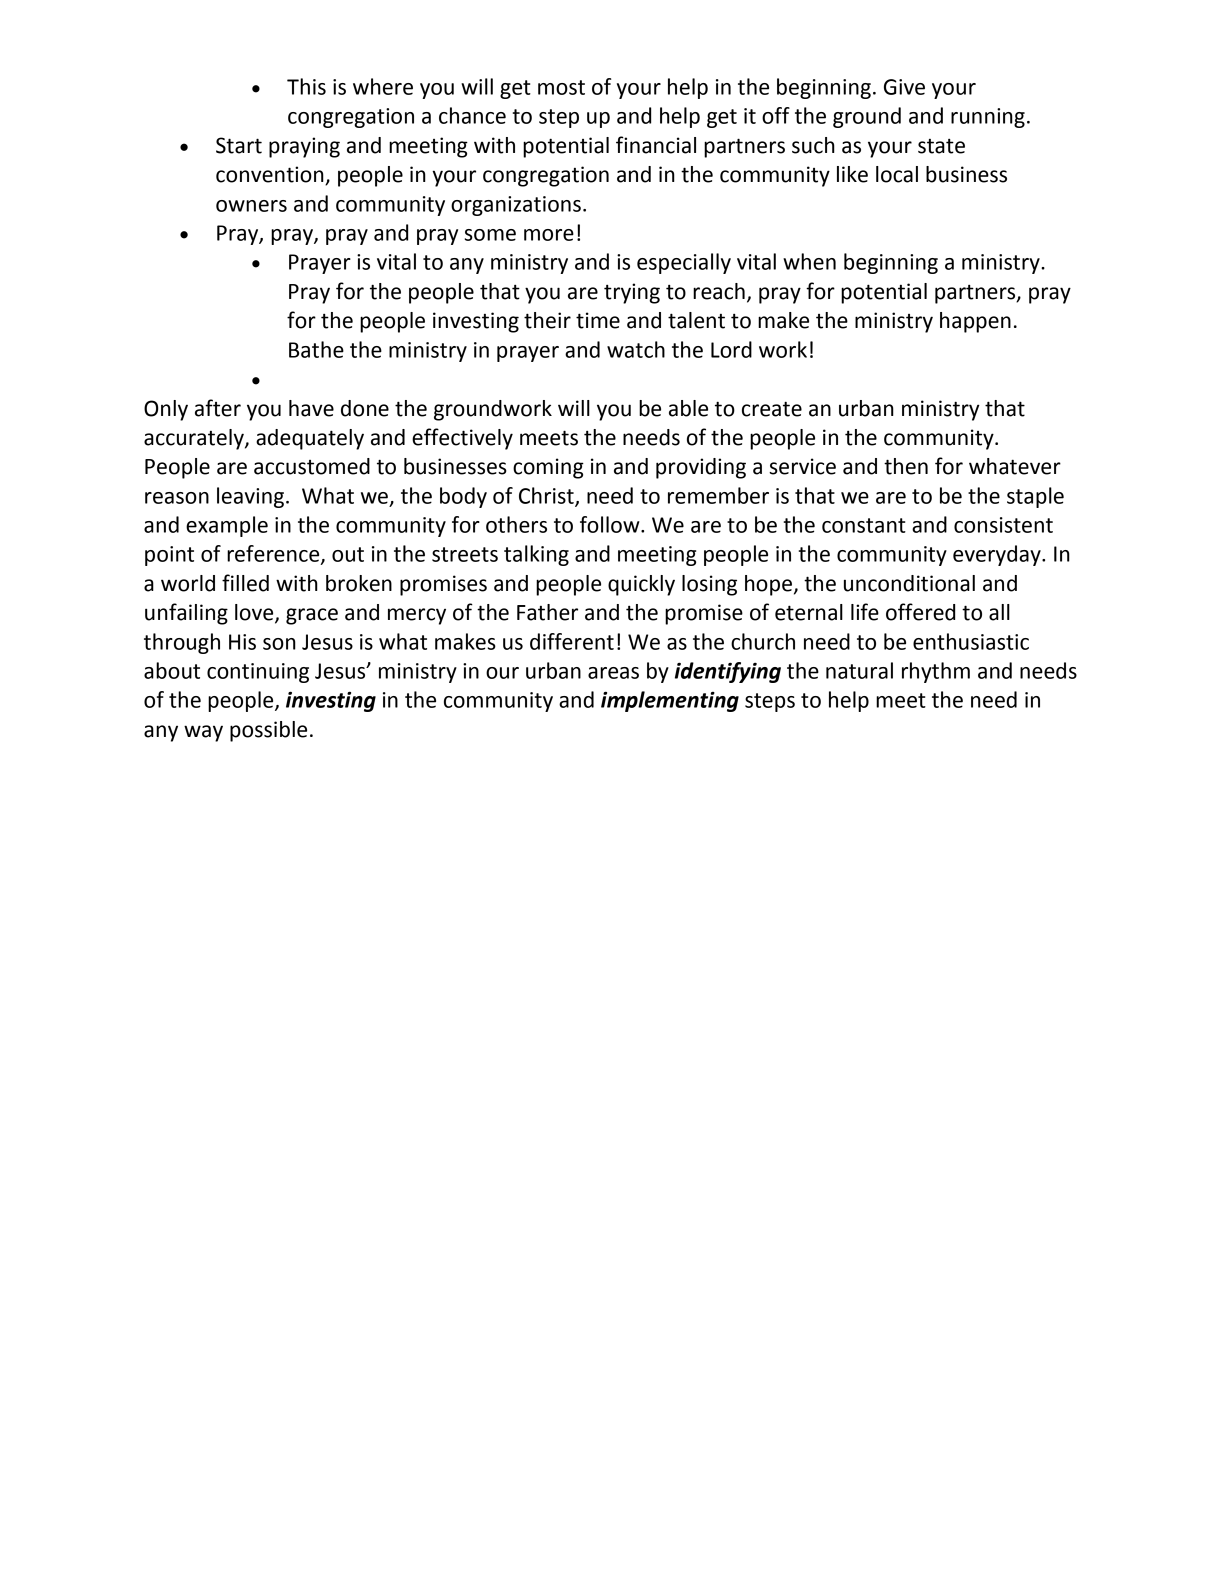 Image resolution: width=1221 pixels, height=1579 pixels. Describe the element at coordinates (909, 583) in the document. I see `unconditional` at that location.
